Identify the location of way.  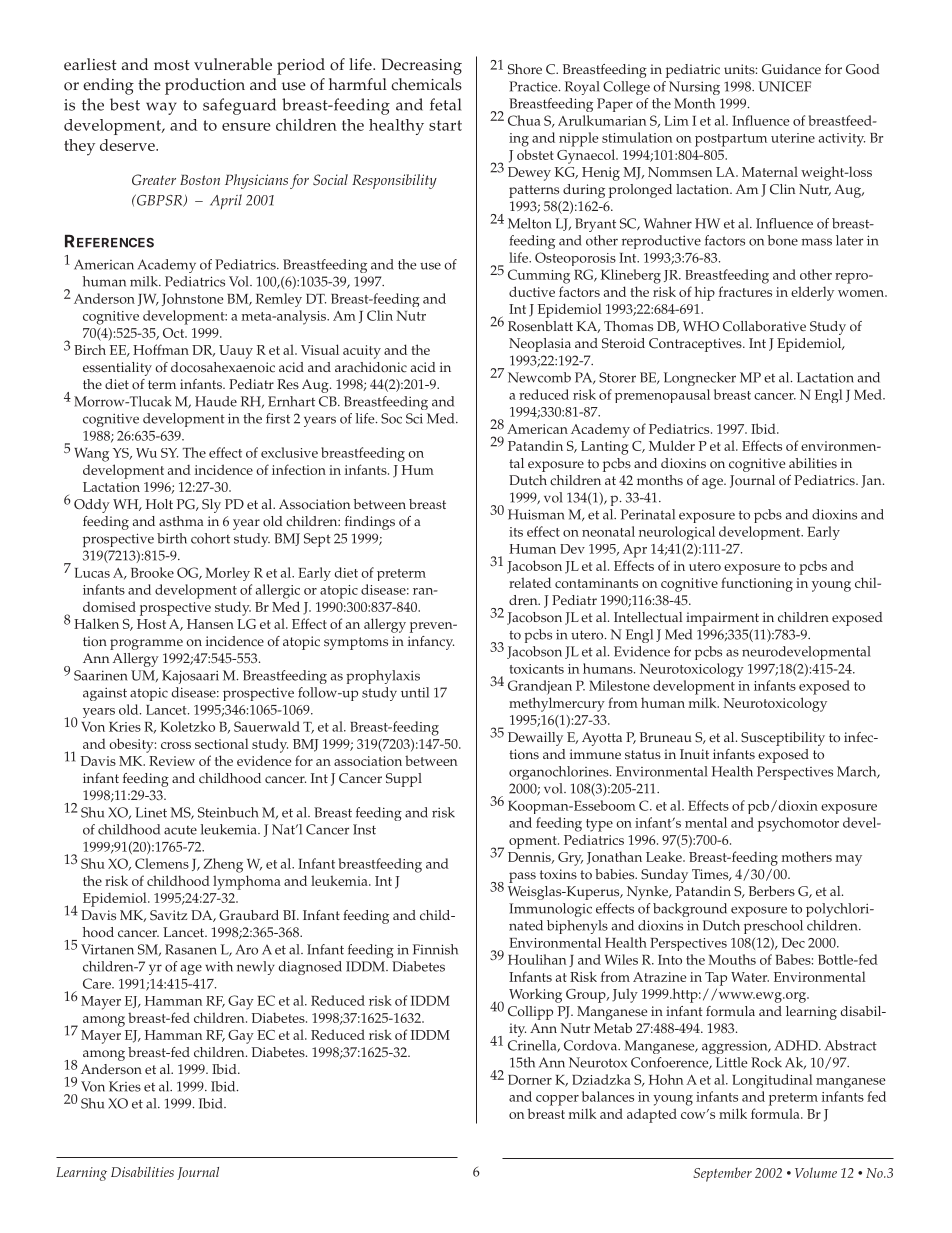
(161, 108).
